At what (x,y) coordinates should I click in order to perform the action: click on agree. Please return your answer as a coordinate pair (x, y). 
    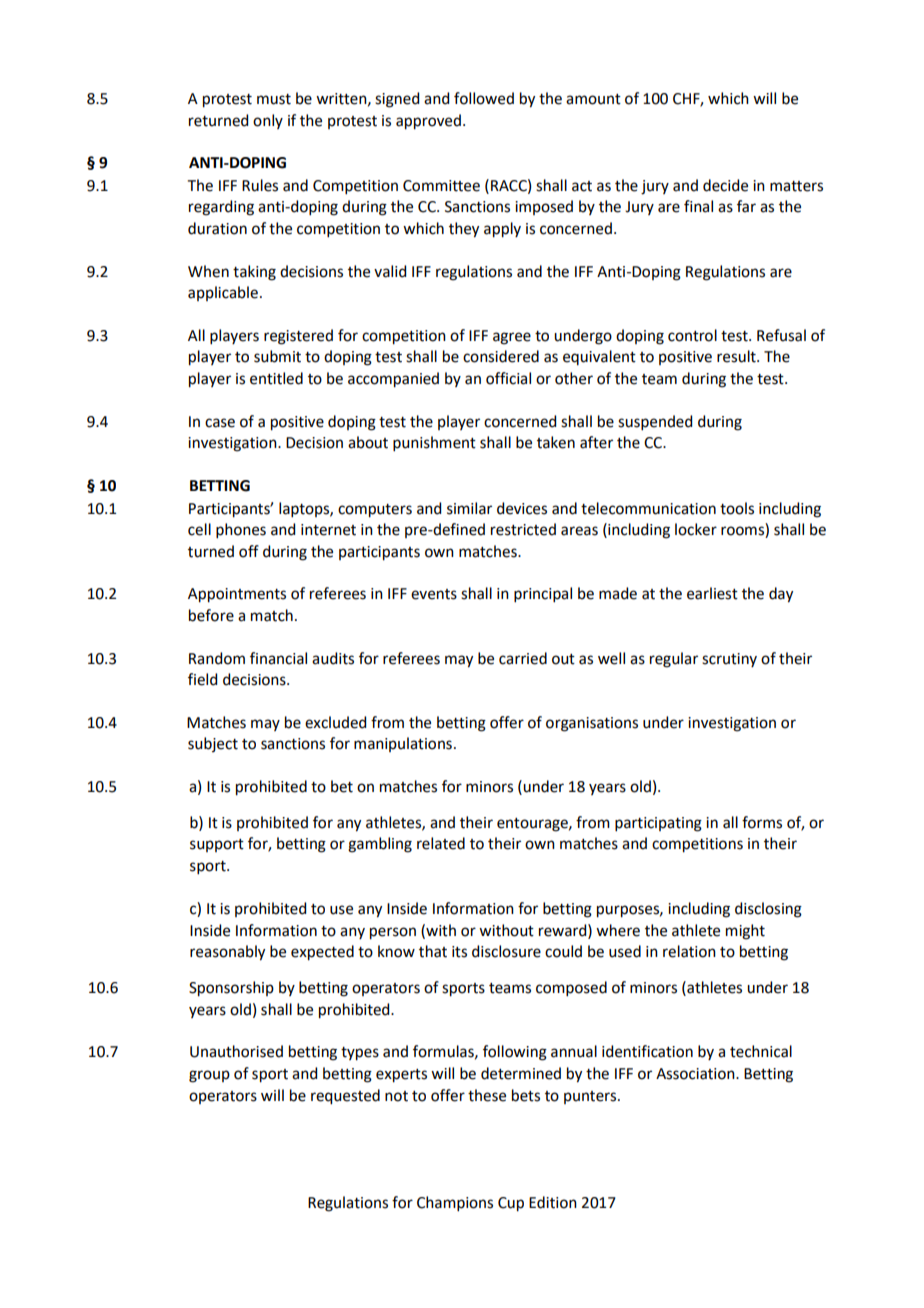
    Looking at the image, I should click on (512, 338).
